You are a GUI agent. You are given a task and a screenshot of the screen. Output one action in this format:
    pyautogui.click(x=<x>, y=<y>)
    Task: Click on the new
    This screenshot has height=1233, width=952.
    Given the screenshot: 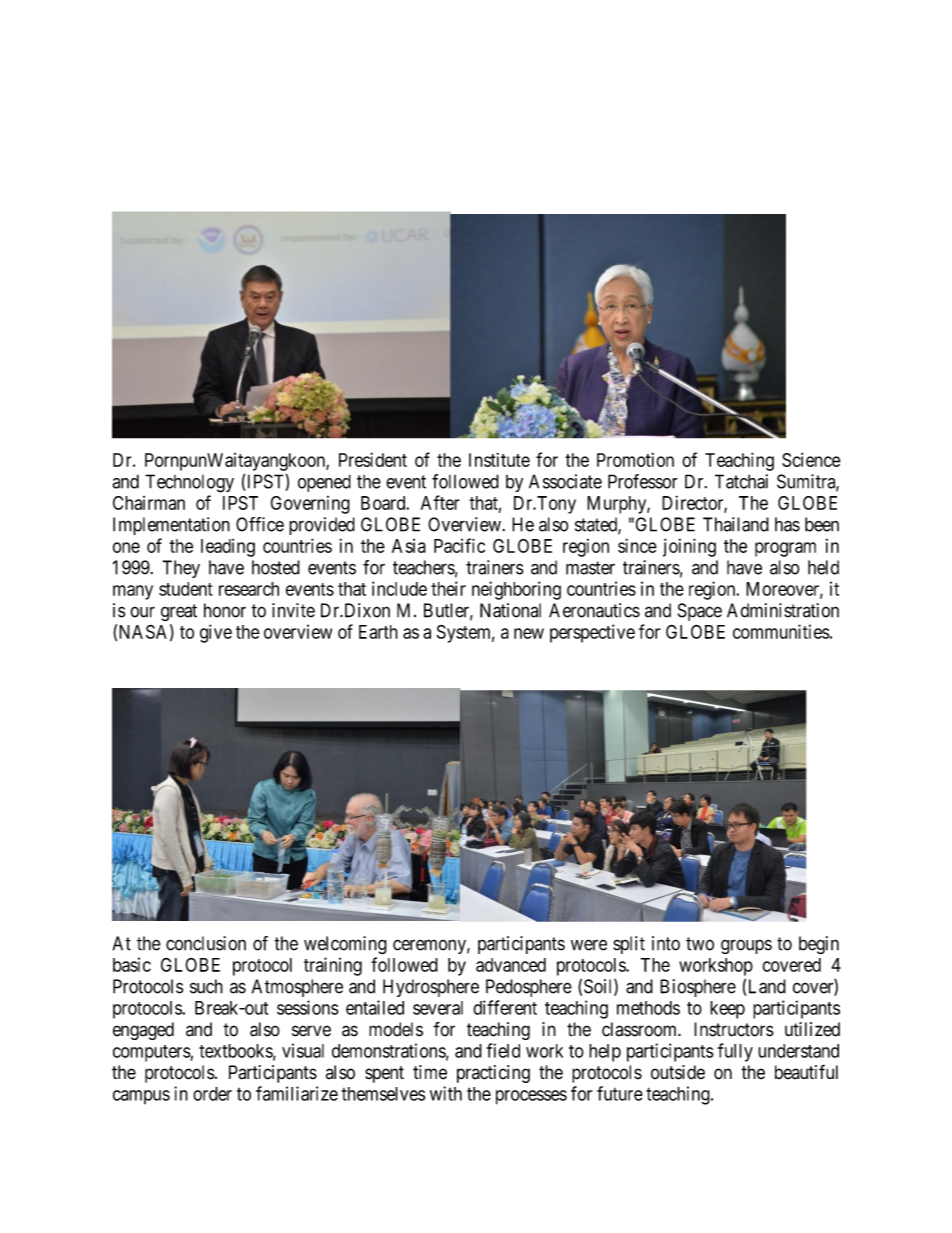 What is the action you would take?
    pyautogui.click(x=529, y=633)
